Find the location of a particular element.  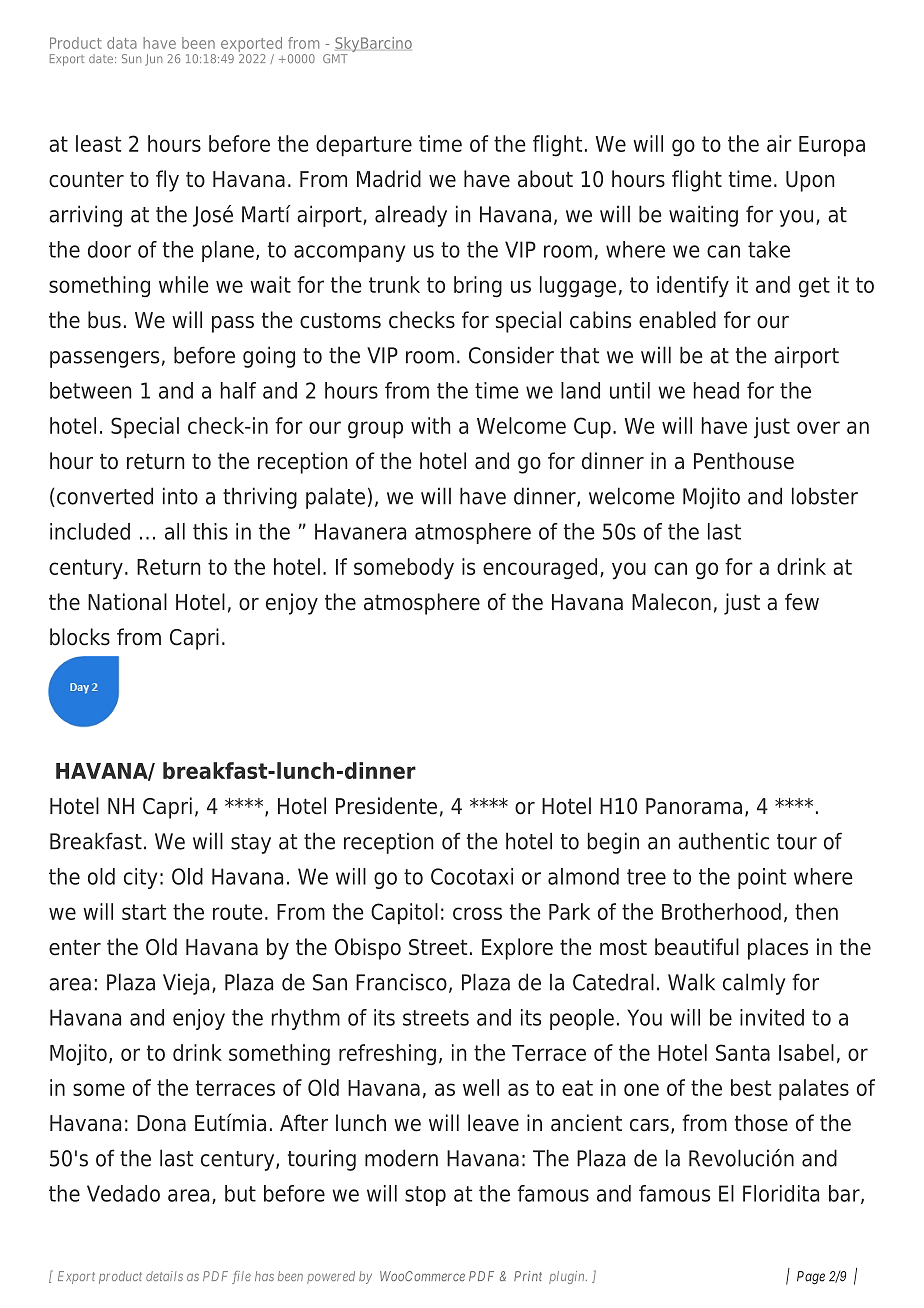

departure is located at coordinates (364, 146).
